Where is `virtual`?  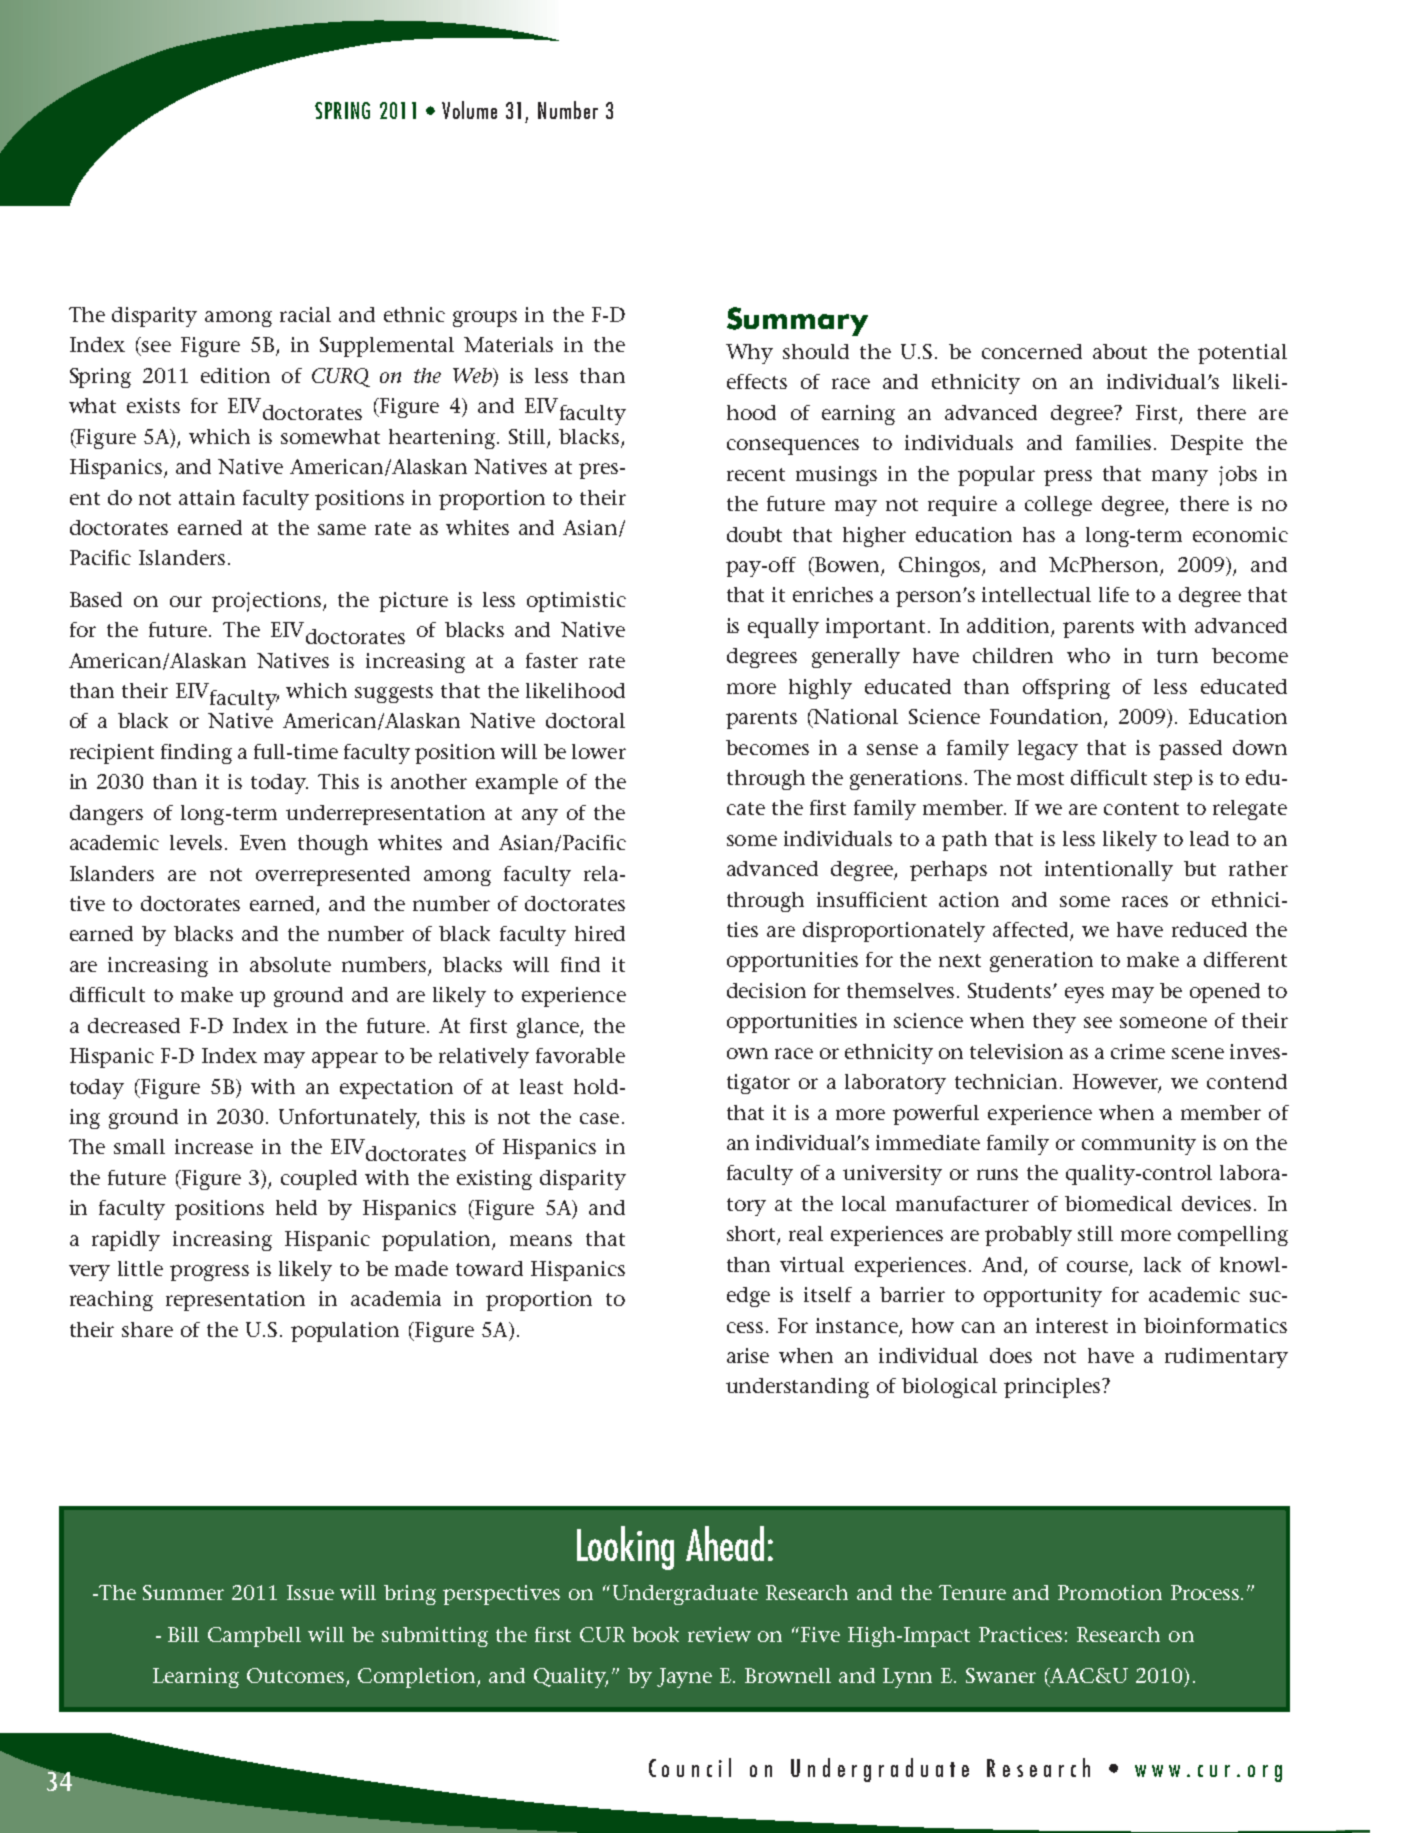
virtual is located at coordinates (812, 1264).
